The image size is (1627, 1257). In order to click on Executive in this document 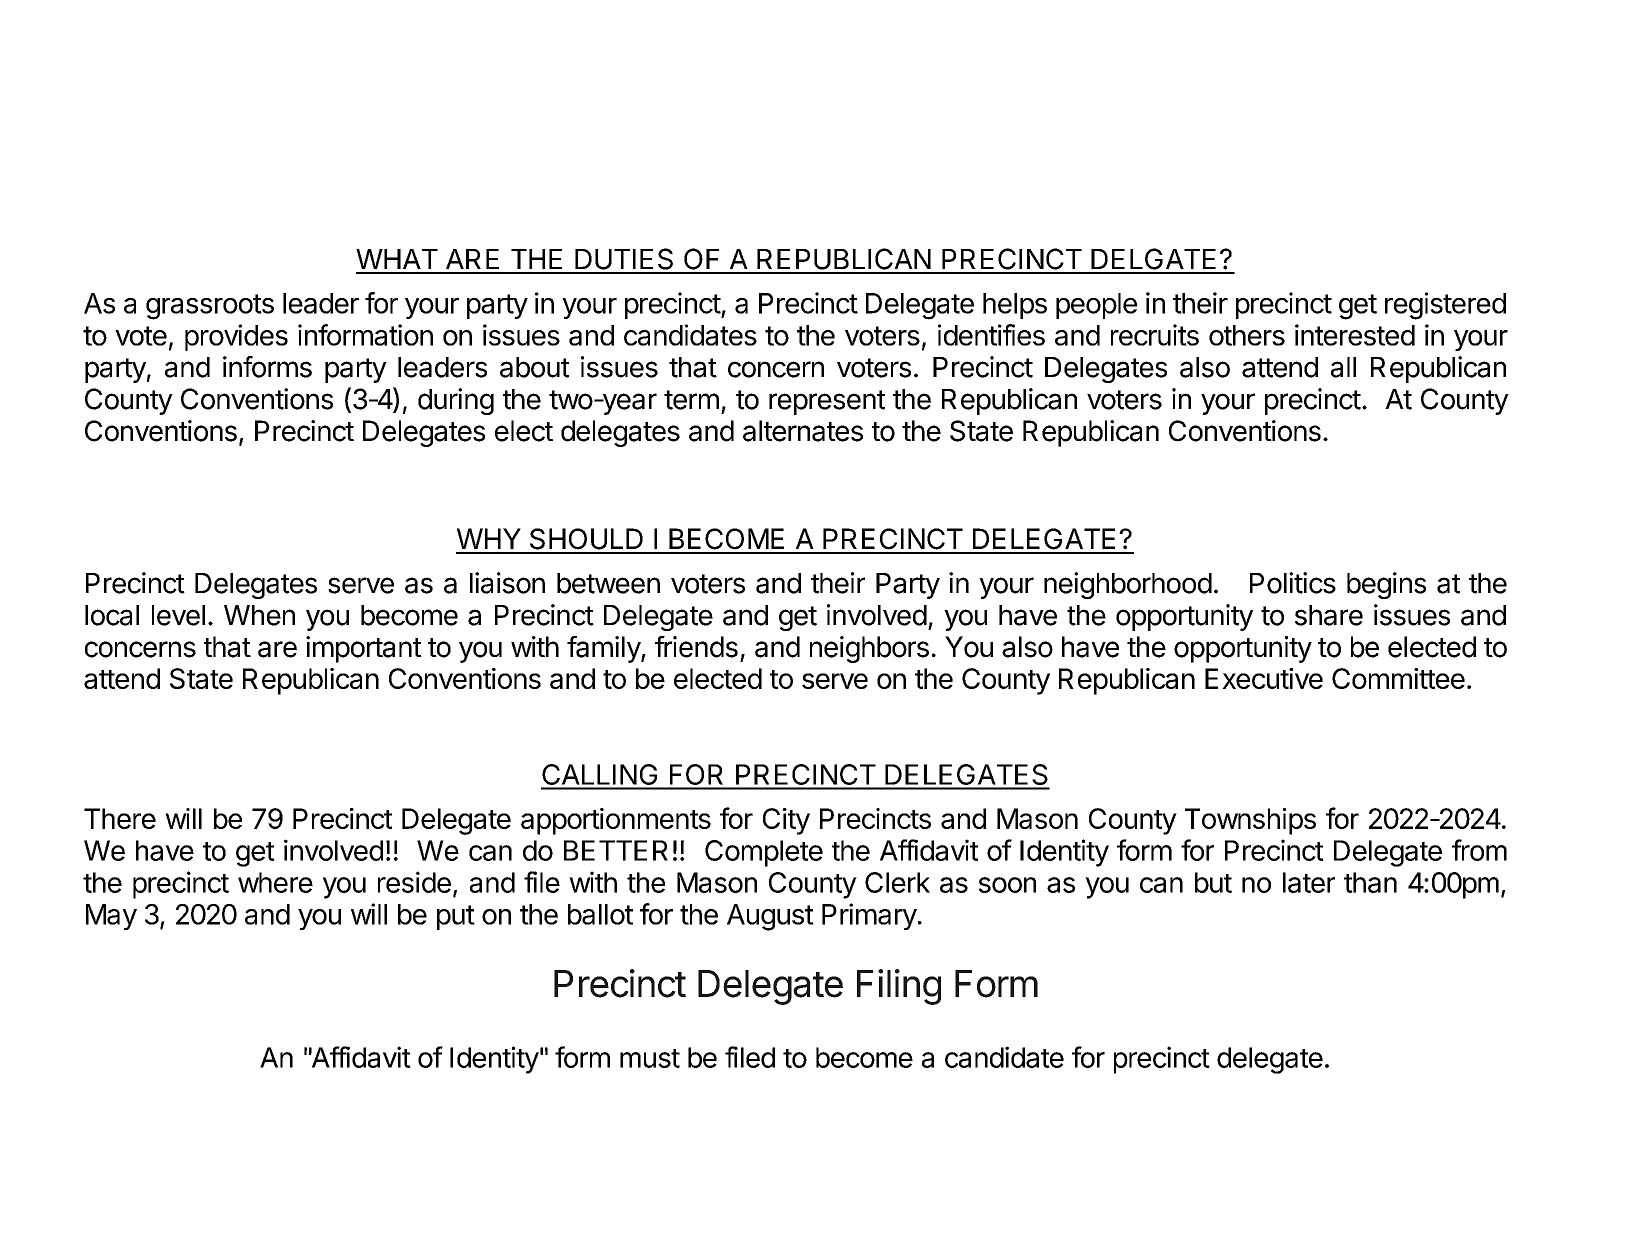, I will do `click(1264, 678)`.
